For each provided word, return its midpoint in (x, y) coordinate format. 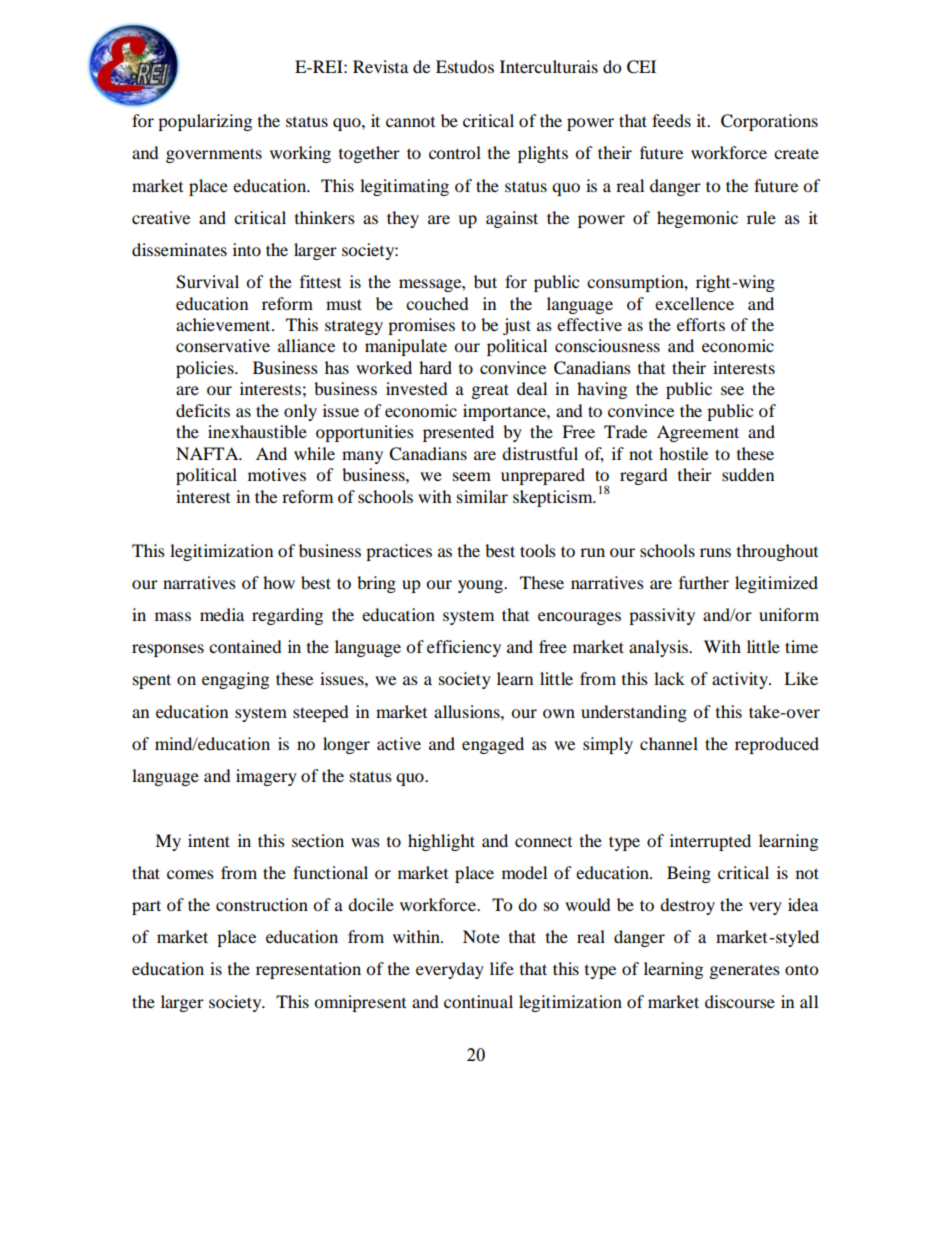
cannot (410, 122)
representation (308, 970)
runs (715, 552)
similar (482, 496)
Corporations (769, 122)
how (279, 582)
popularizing (205, 122)
